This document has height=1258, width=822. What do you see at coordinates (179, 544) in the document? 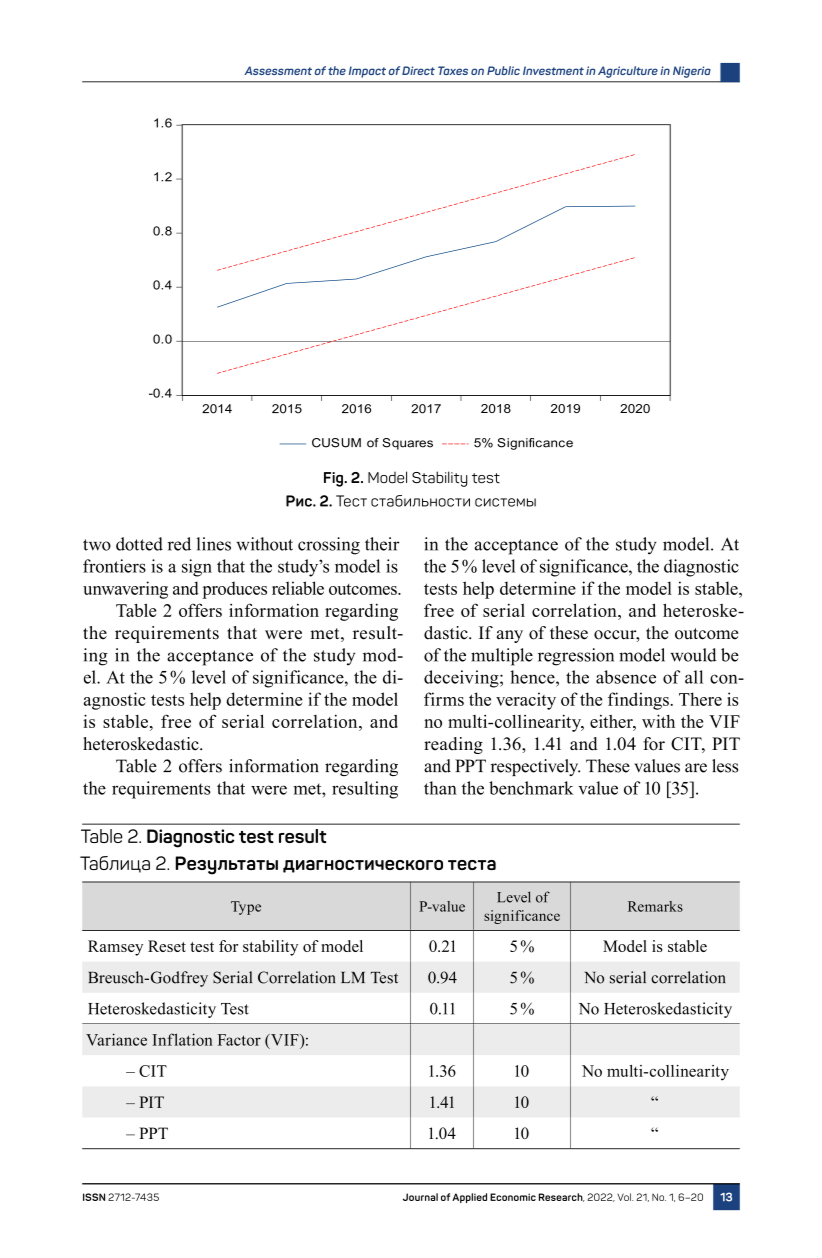
I see `red` at bounding box center [179, 544].
